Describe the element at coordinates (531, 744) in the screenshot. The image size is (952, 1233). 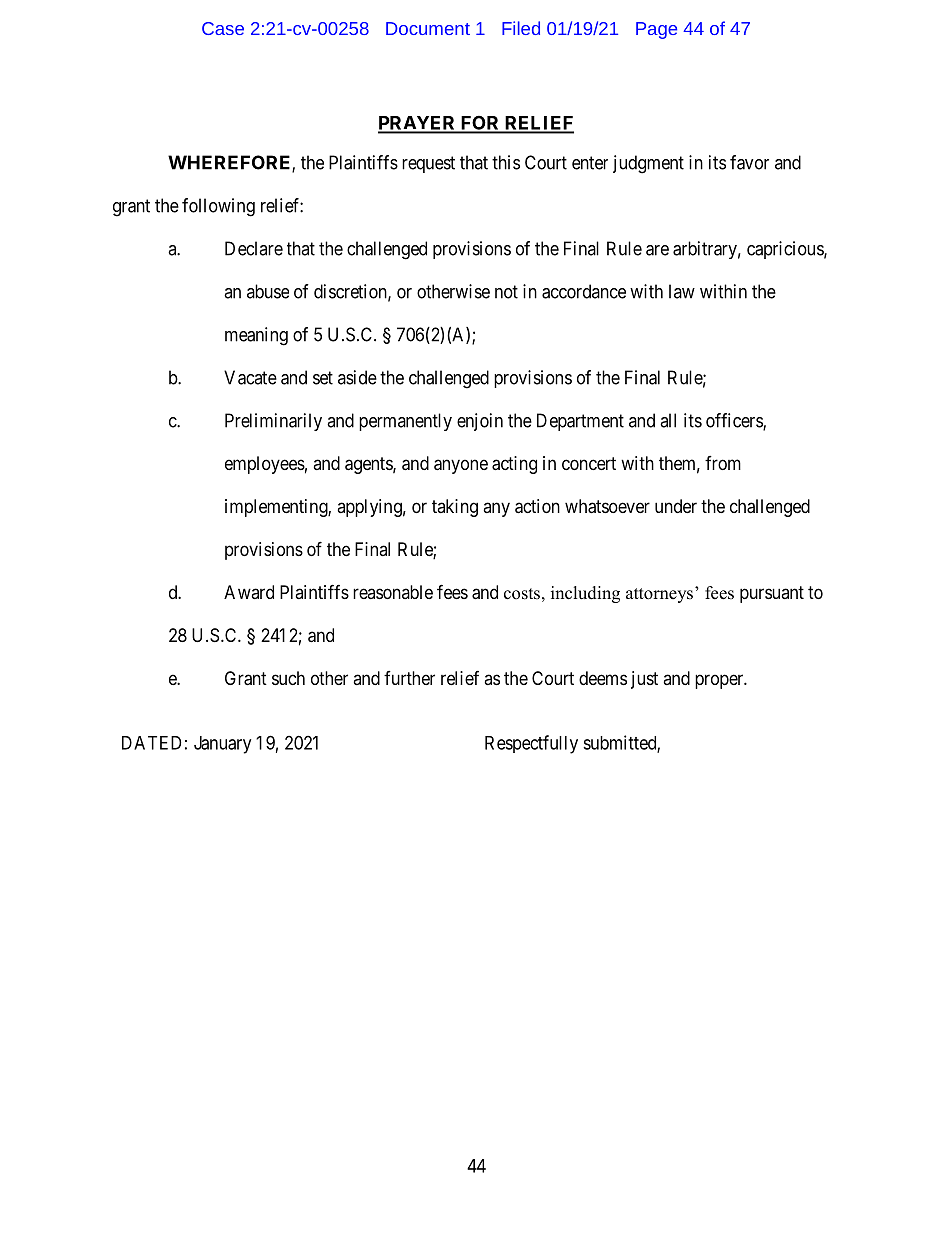
I see `Respectfully` at that location.
